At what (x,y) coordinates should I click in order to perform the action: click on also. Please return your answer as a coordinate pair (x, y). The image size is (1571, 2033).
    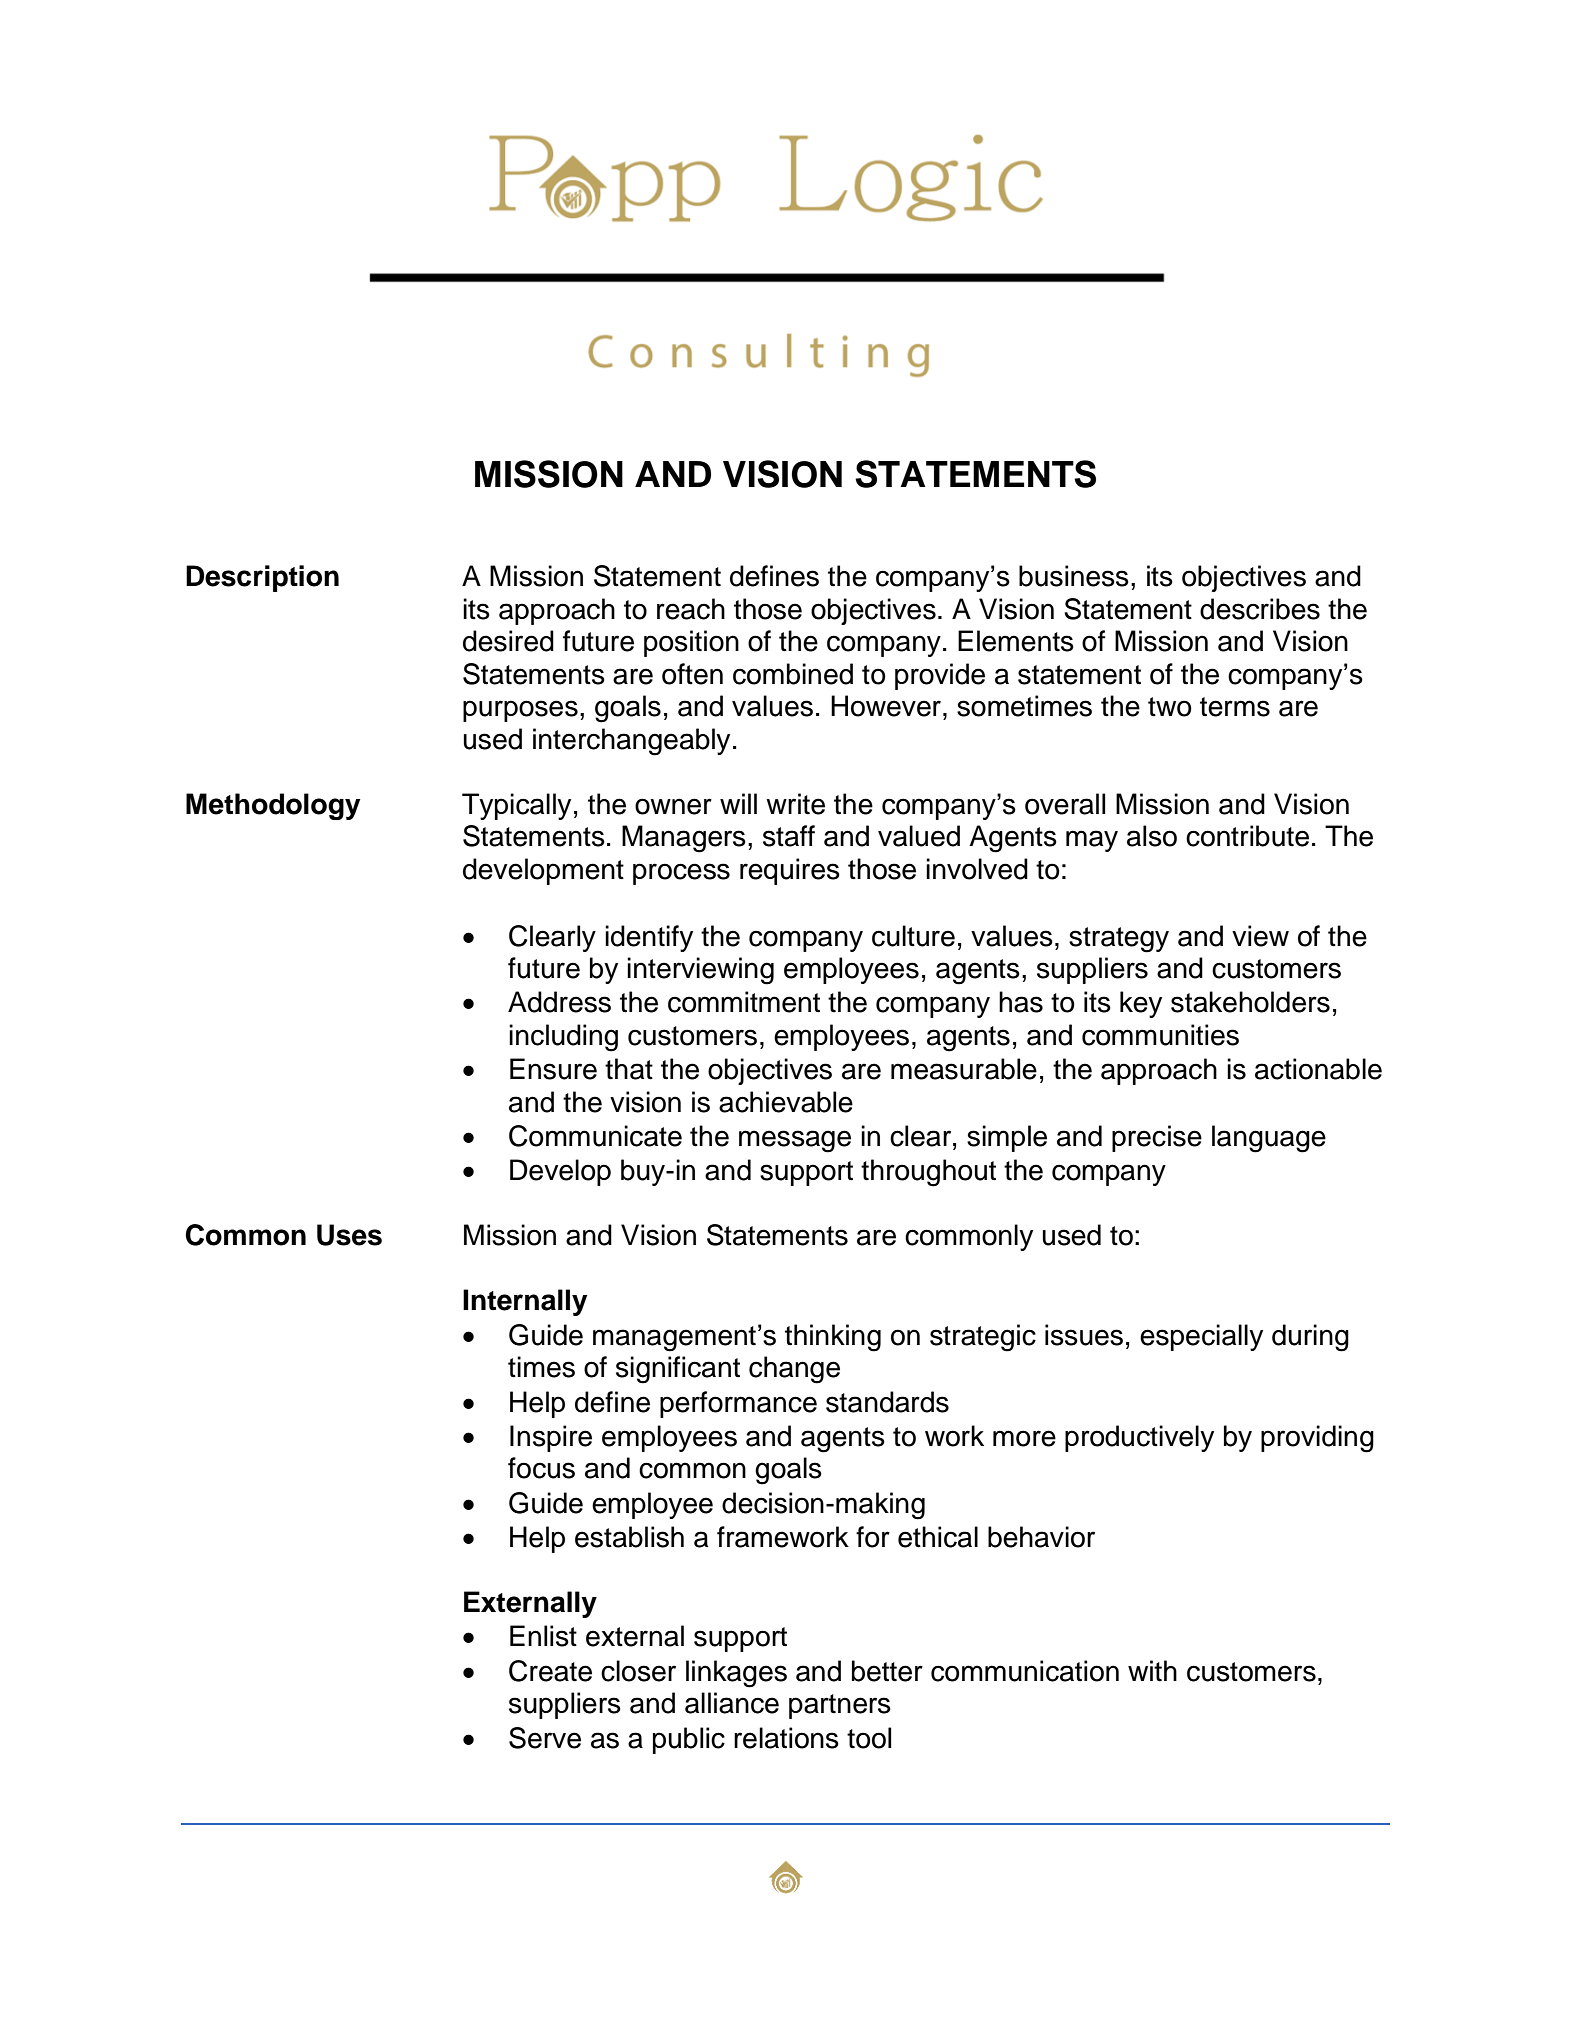
    Looking at the image, I should click on (1152, 836).
